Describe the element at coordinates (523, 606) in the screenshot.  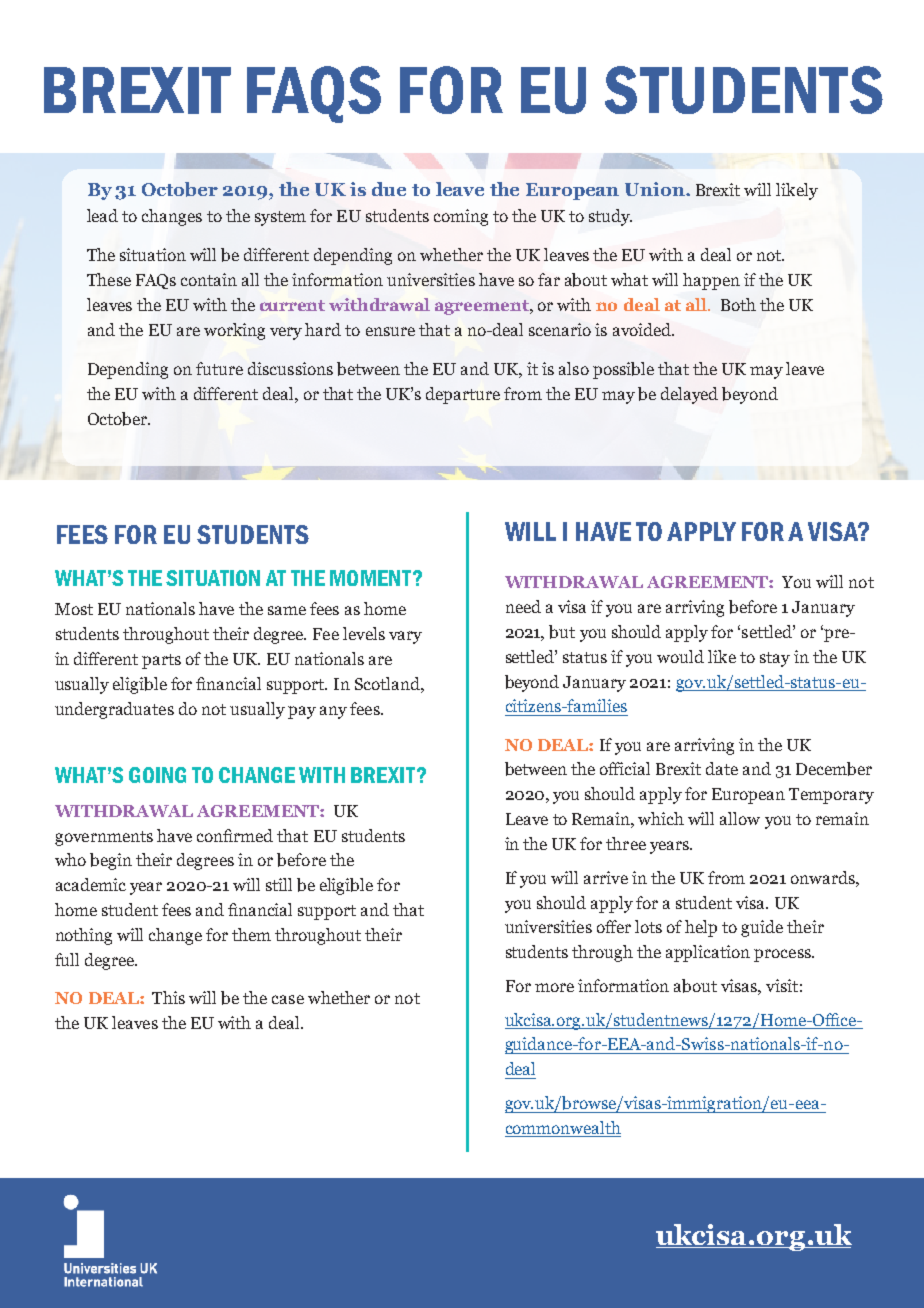
I see `need` at that location.
